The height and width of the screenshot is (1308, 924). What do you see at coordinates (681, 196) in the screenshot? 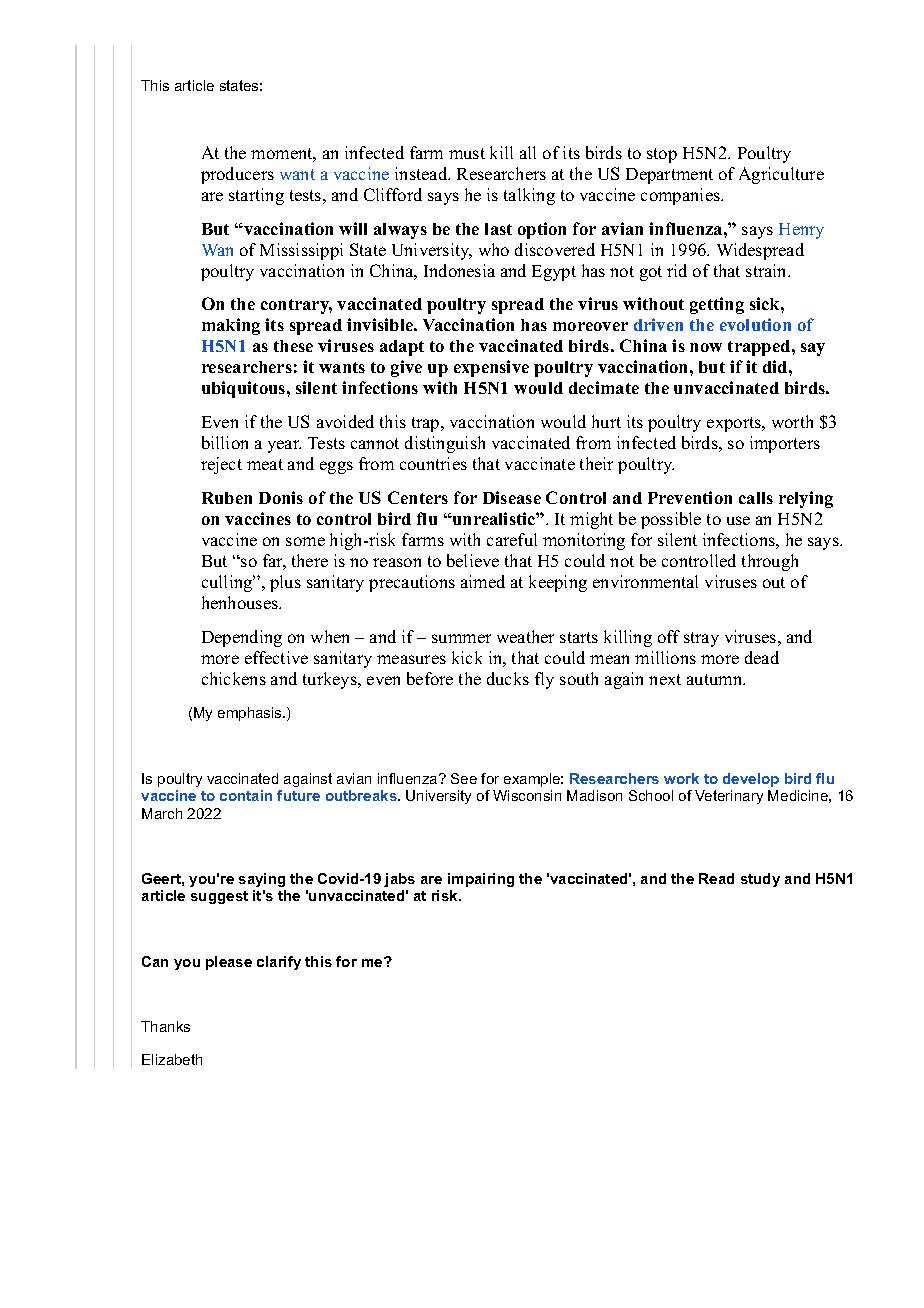
I see `companies` at bounding box center [681, 196].
